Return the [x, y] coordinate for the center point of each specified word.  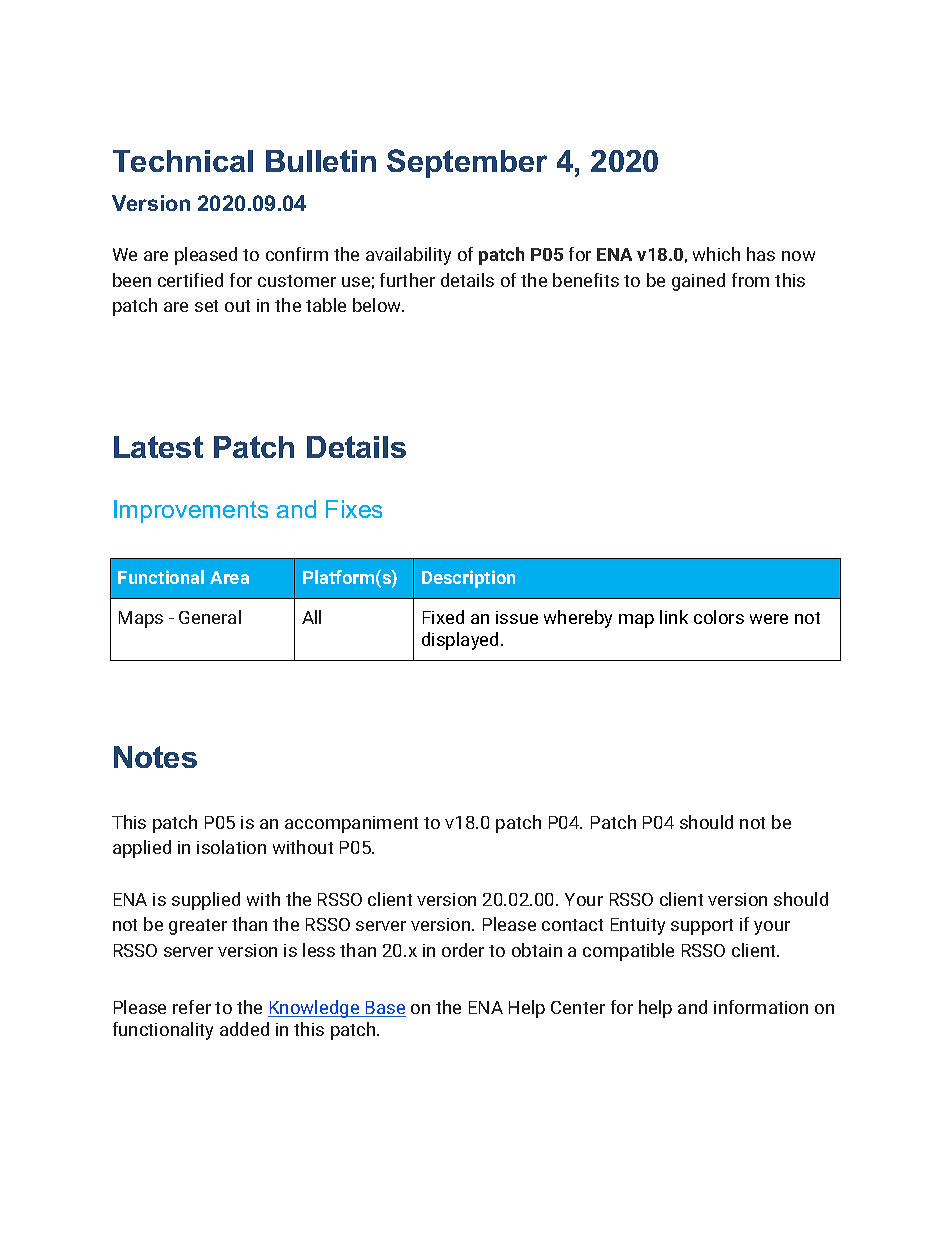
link [674, 617]
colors [719, 617]
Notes [155, 757]
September [467, 163]
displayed [460, 641]
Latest [158, 447]
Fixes [354, 509]
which [716, 254]
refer [192, 1007]
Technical [183, 161]
